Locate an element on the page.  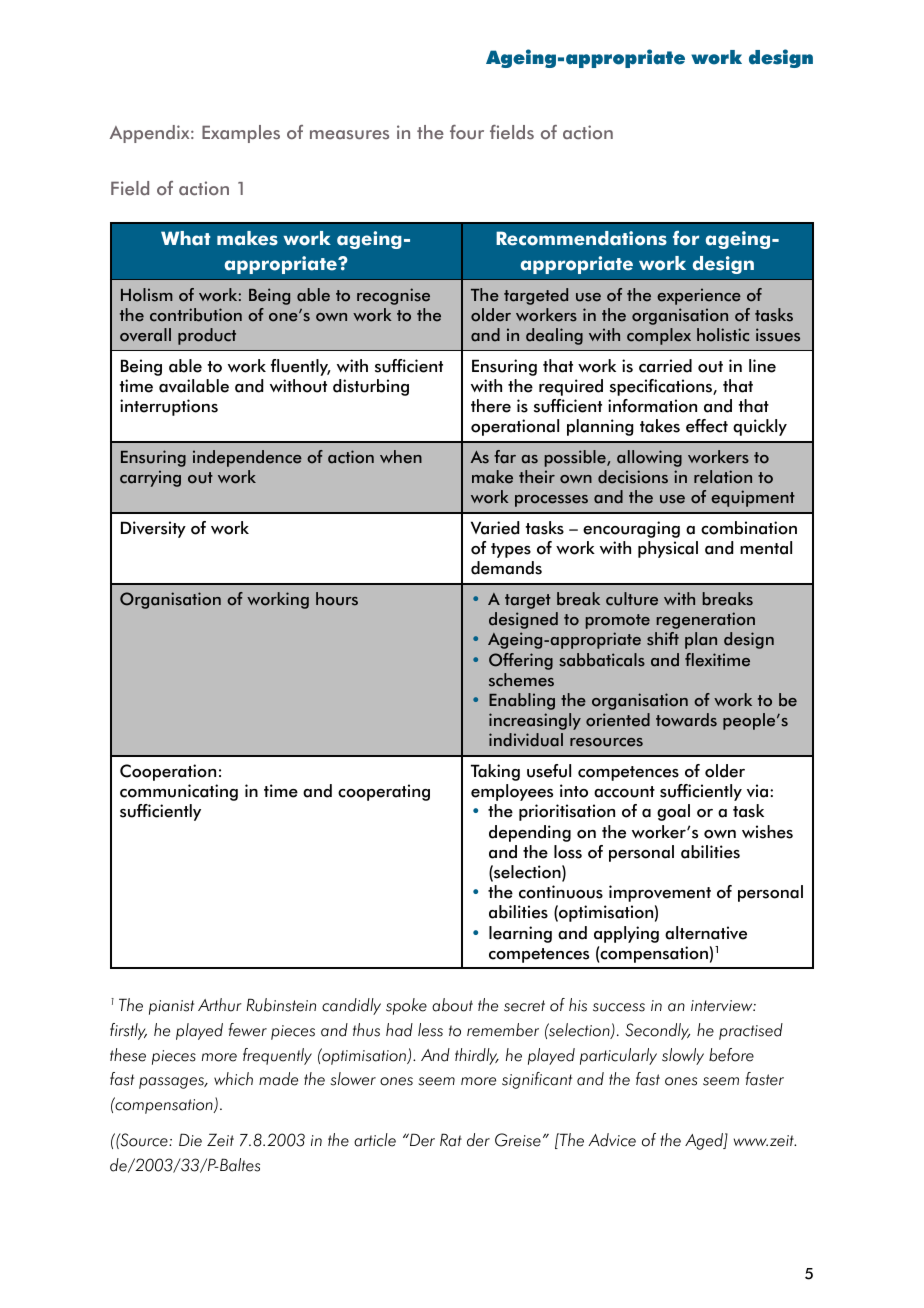
communicating is located at coordinates (179, 792).
